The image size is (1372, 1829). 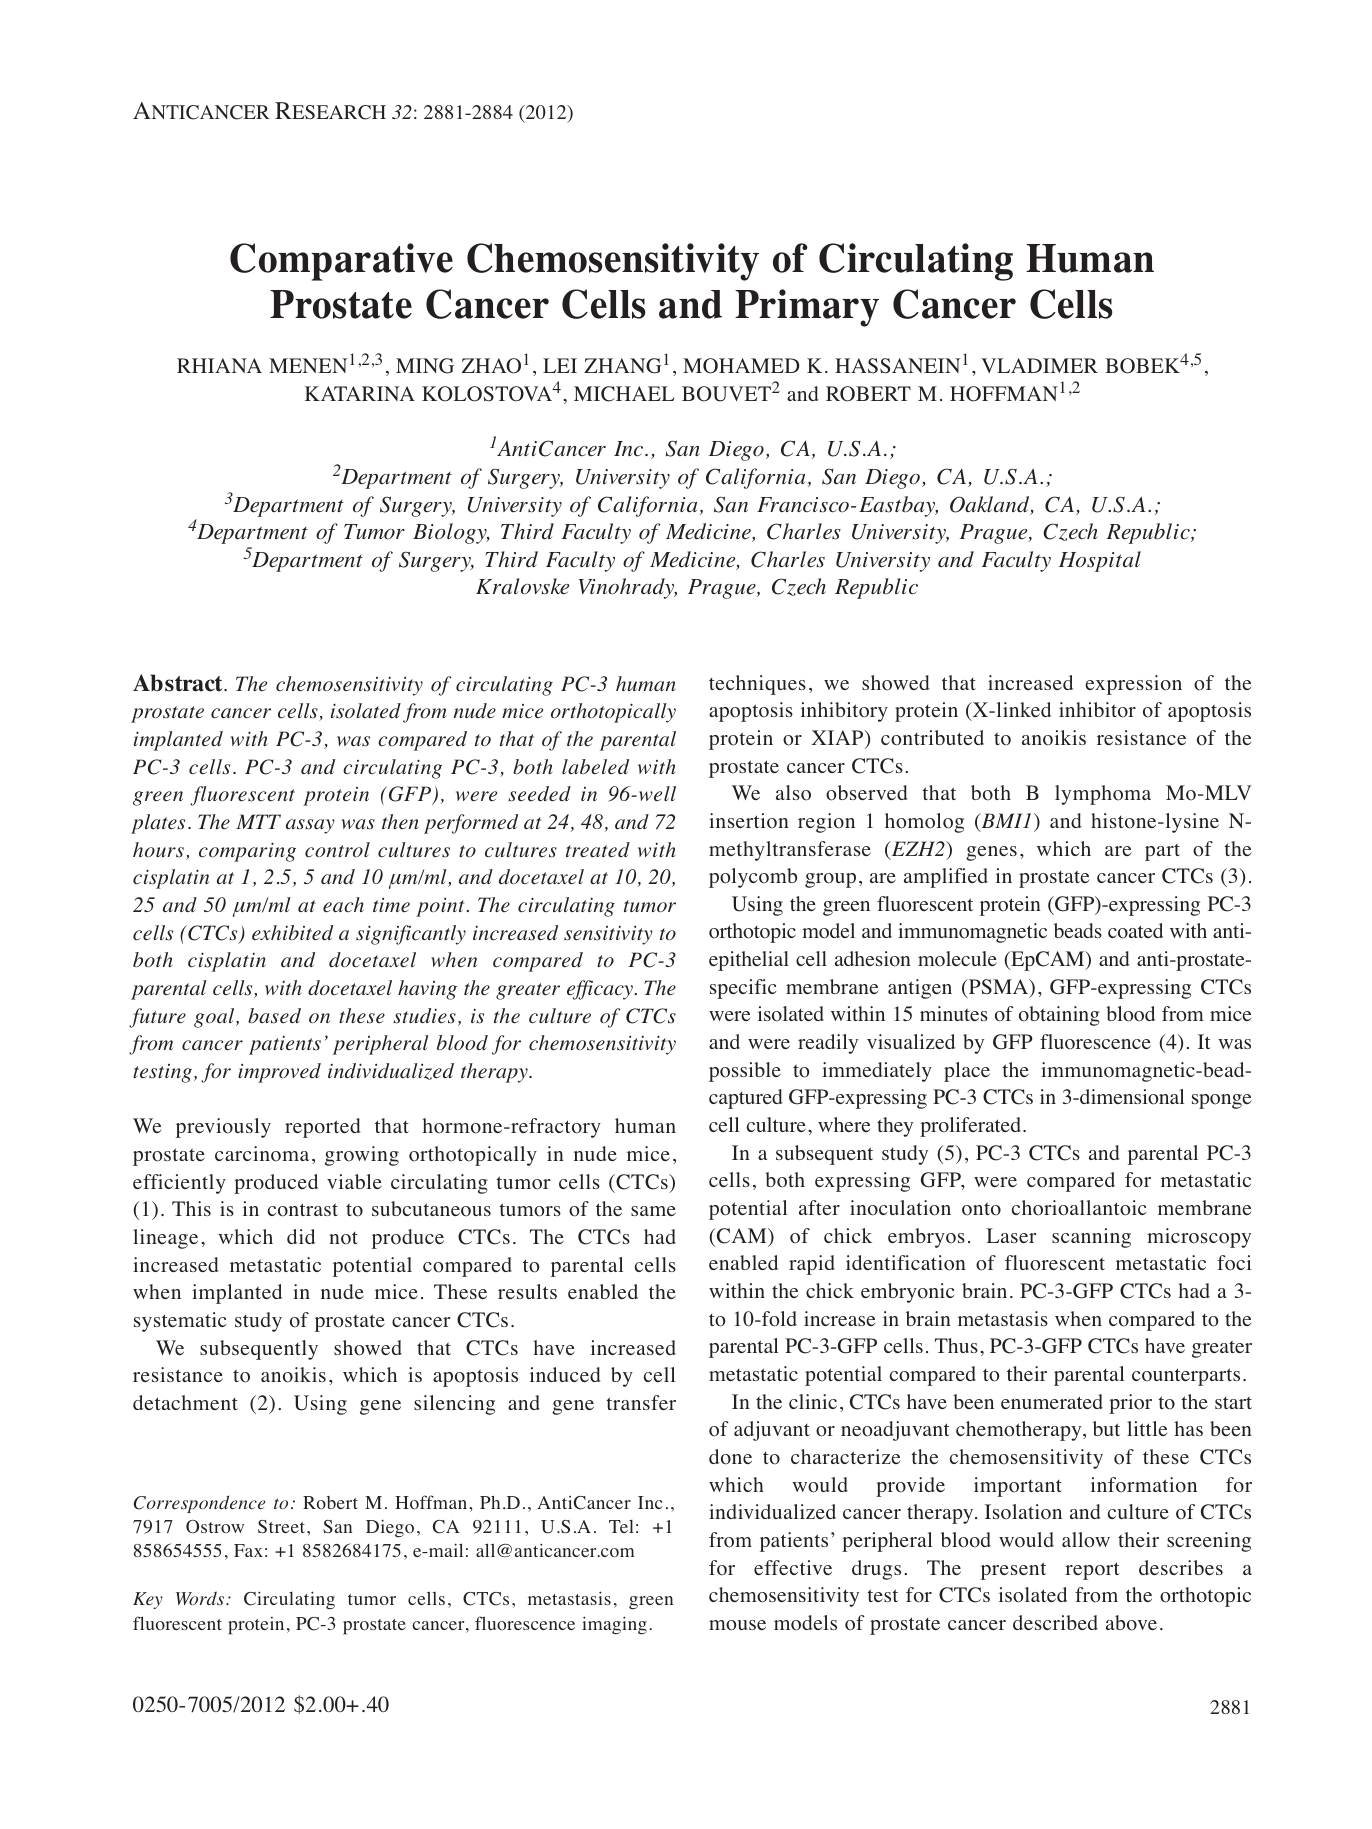 I want to click on same, so click(x=653, y=1211).
